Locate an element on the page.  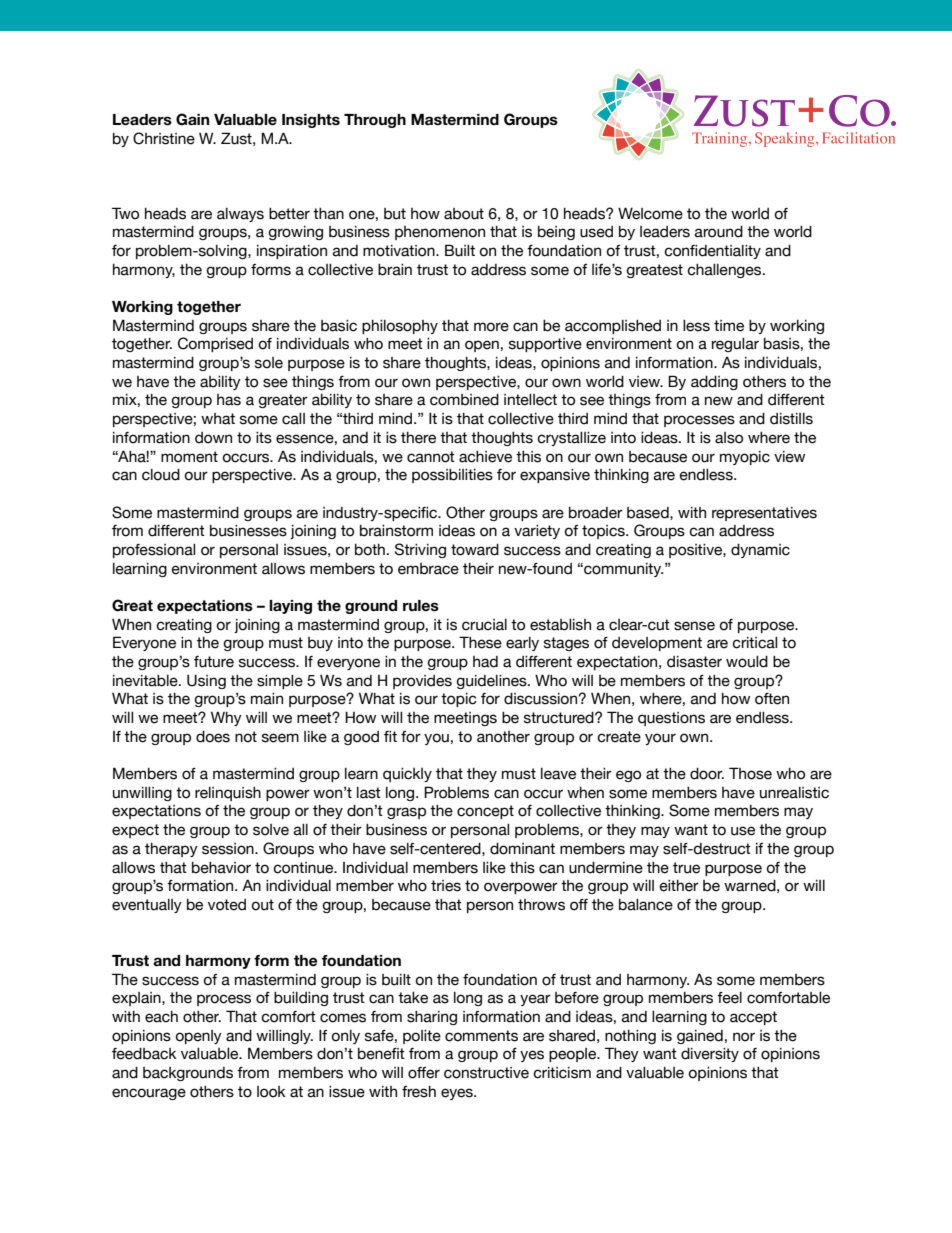
constructive is located at coordinates (486, 1073).
